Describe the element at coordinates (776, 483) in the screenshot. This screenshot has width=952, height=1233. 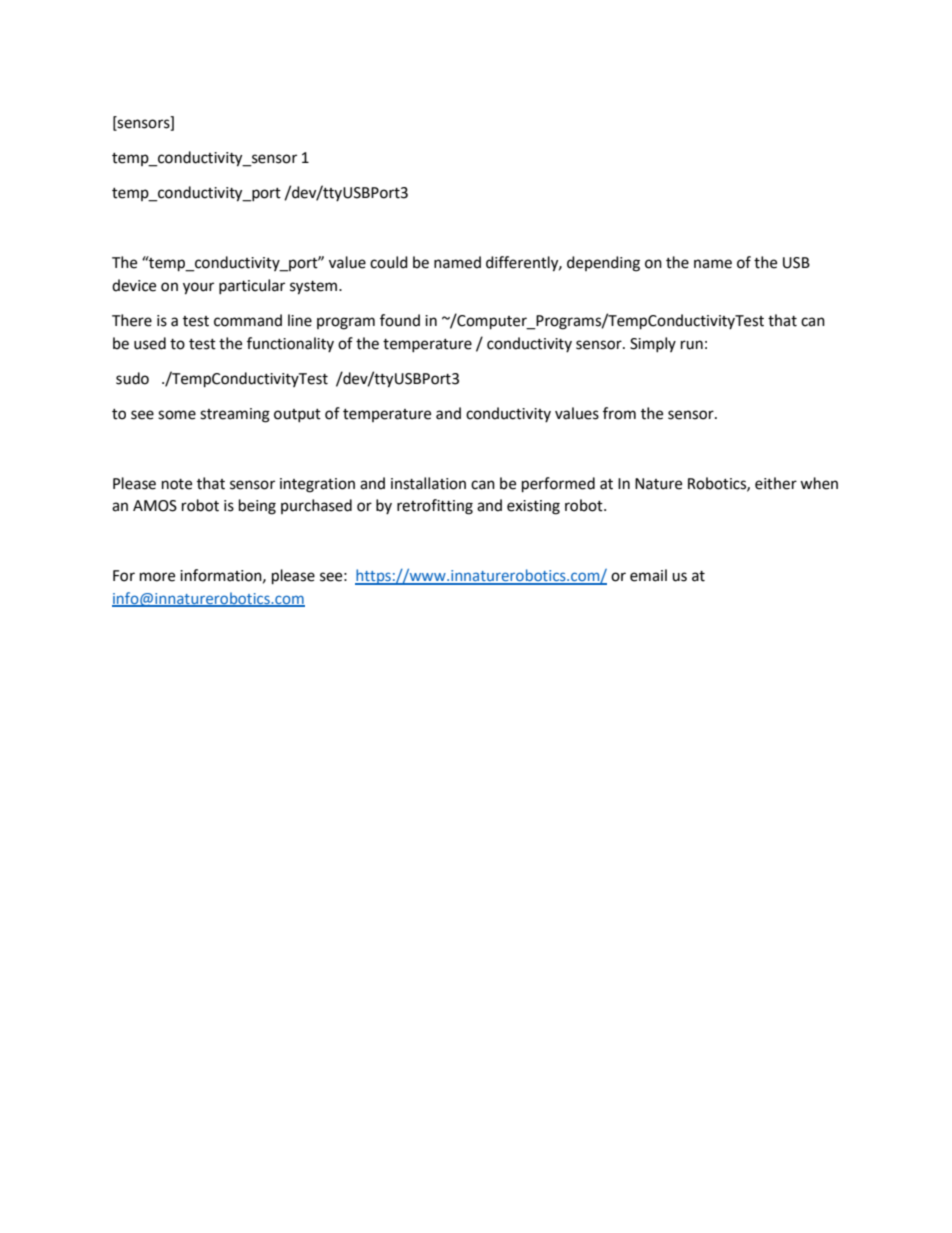
I see `either` at that location.
